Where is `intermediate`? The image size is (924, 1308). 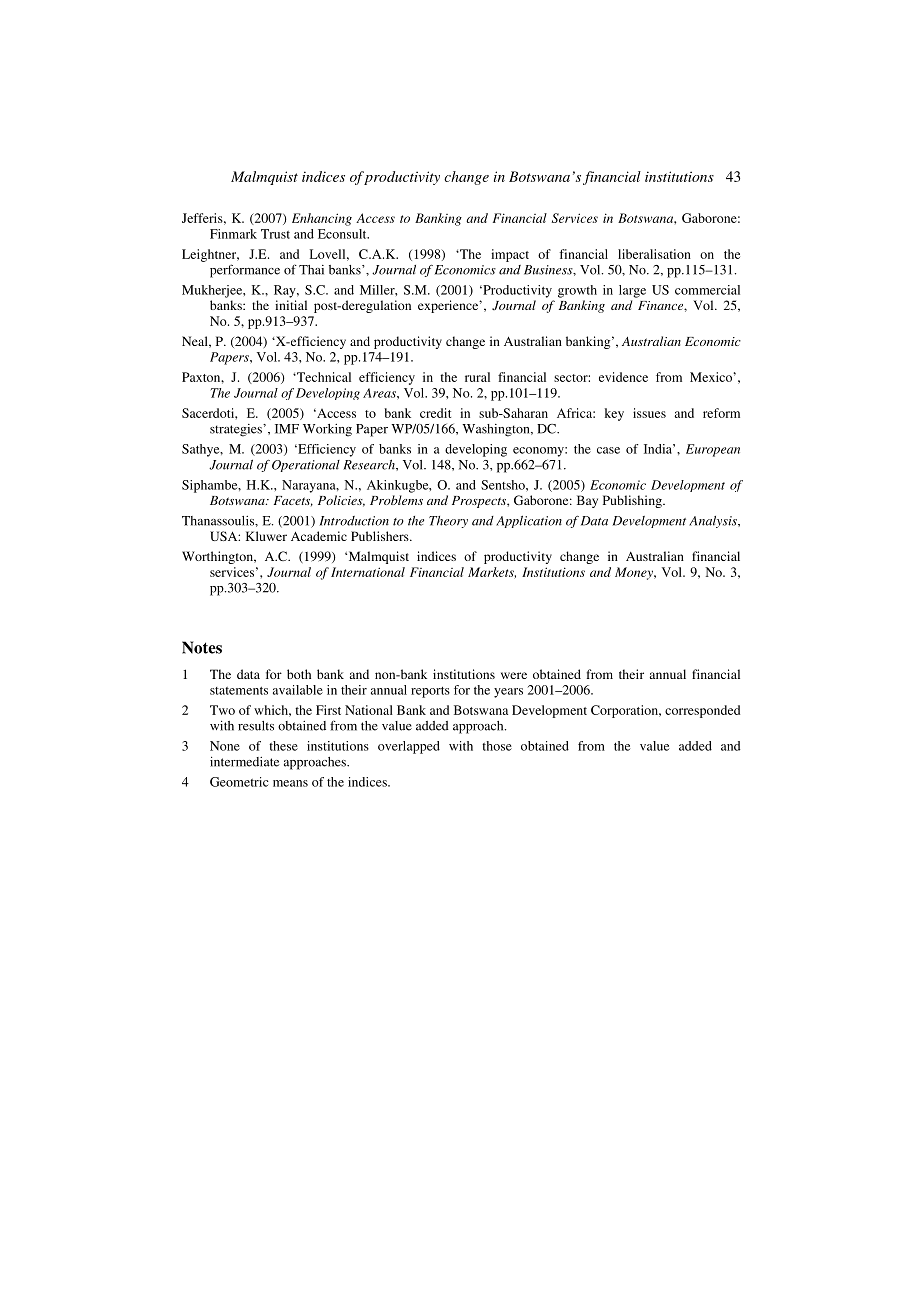 intermediate is located at coordinates (244, 761).
